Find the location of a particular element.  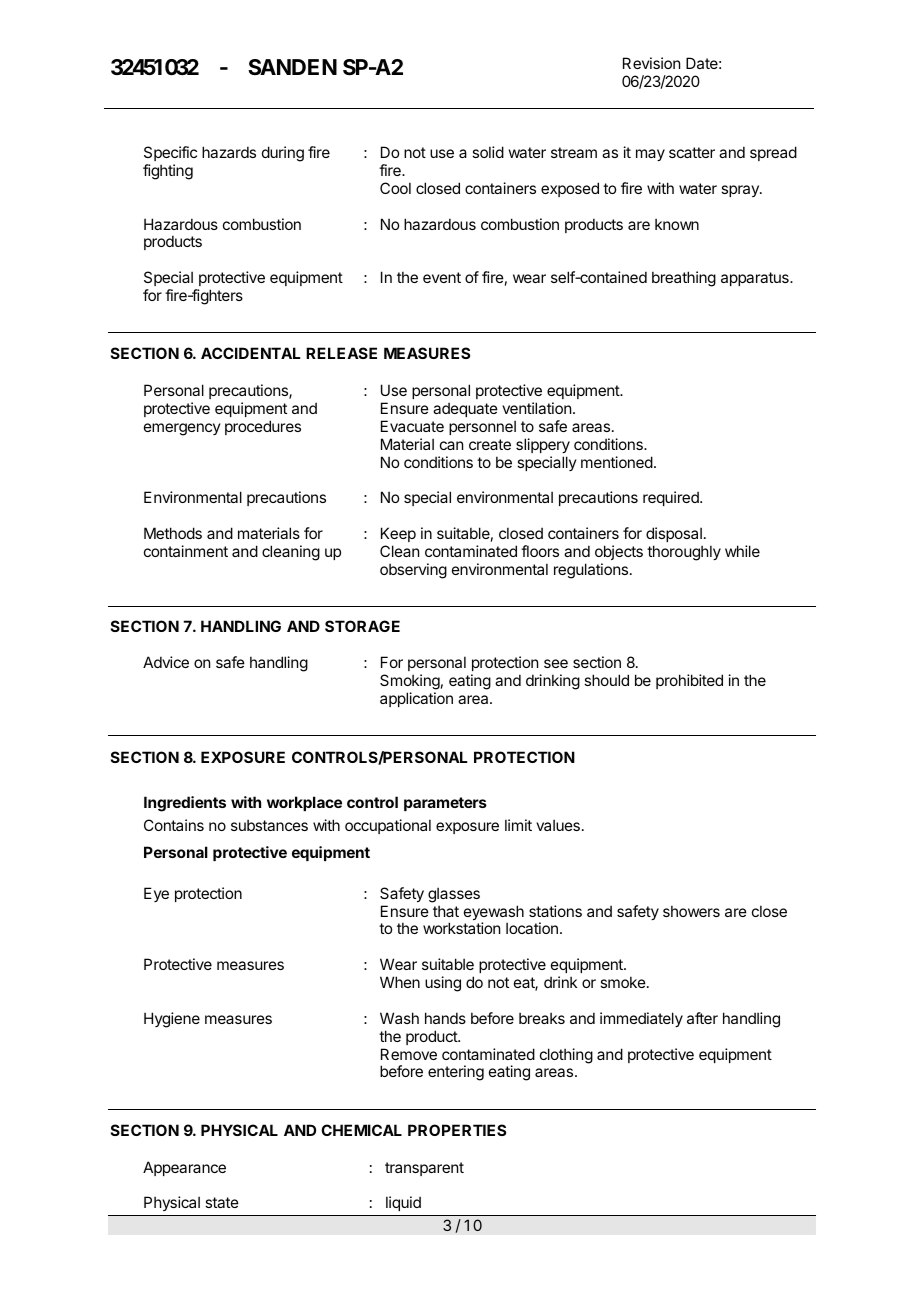

state is located at coordinates (222, 1202).
